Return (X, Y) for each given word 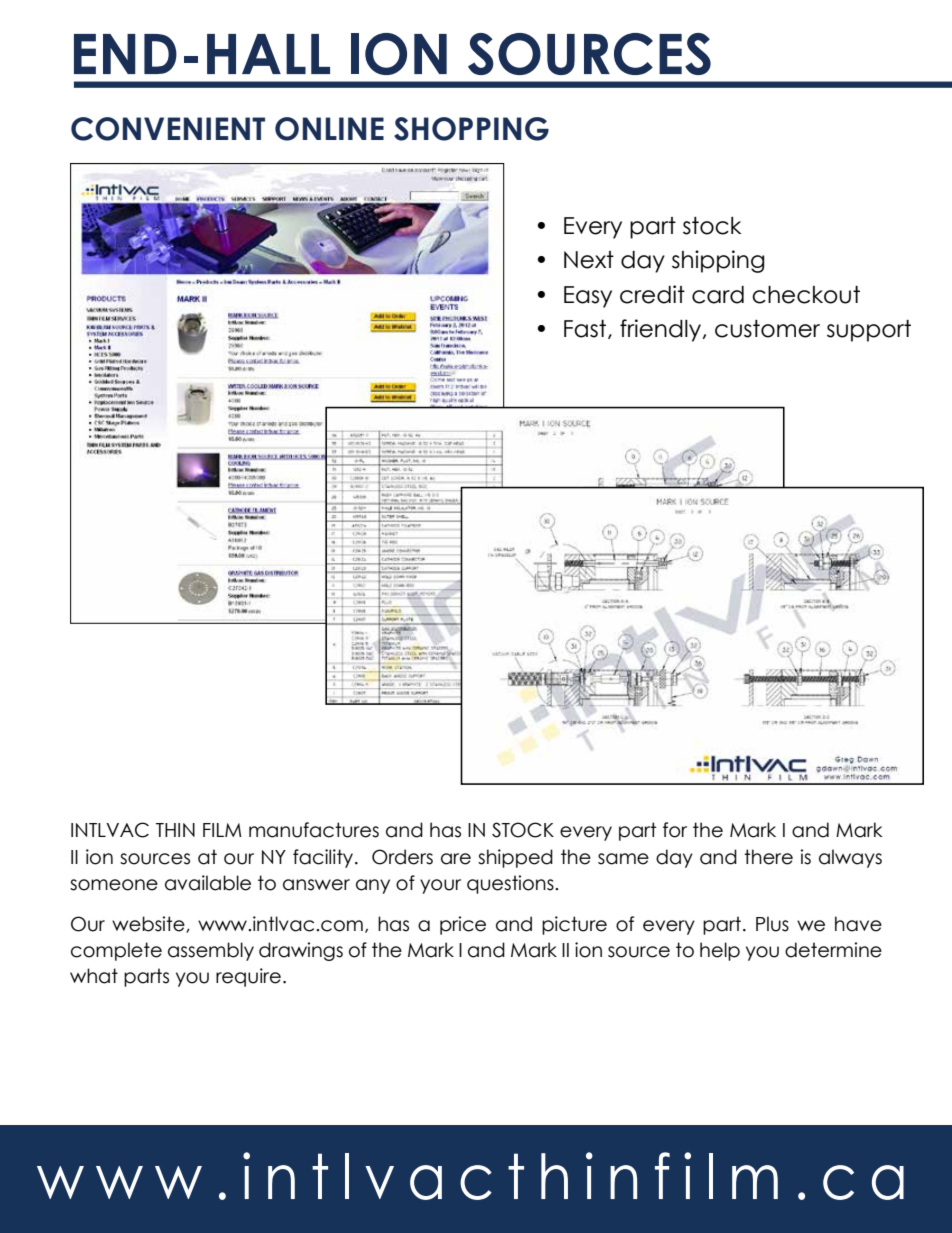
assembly (211, 951)
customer (767, 329)
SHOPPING (471, 129)
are (456, 859)
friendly (662, 330)
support (869, 331)
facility (324, 858)
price (463, 925)
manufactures (314, 830)
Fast (586, 329)
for (675, 830)
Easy (588, 297)
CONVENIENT (168, 129)
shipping (718, 261)
